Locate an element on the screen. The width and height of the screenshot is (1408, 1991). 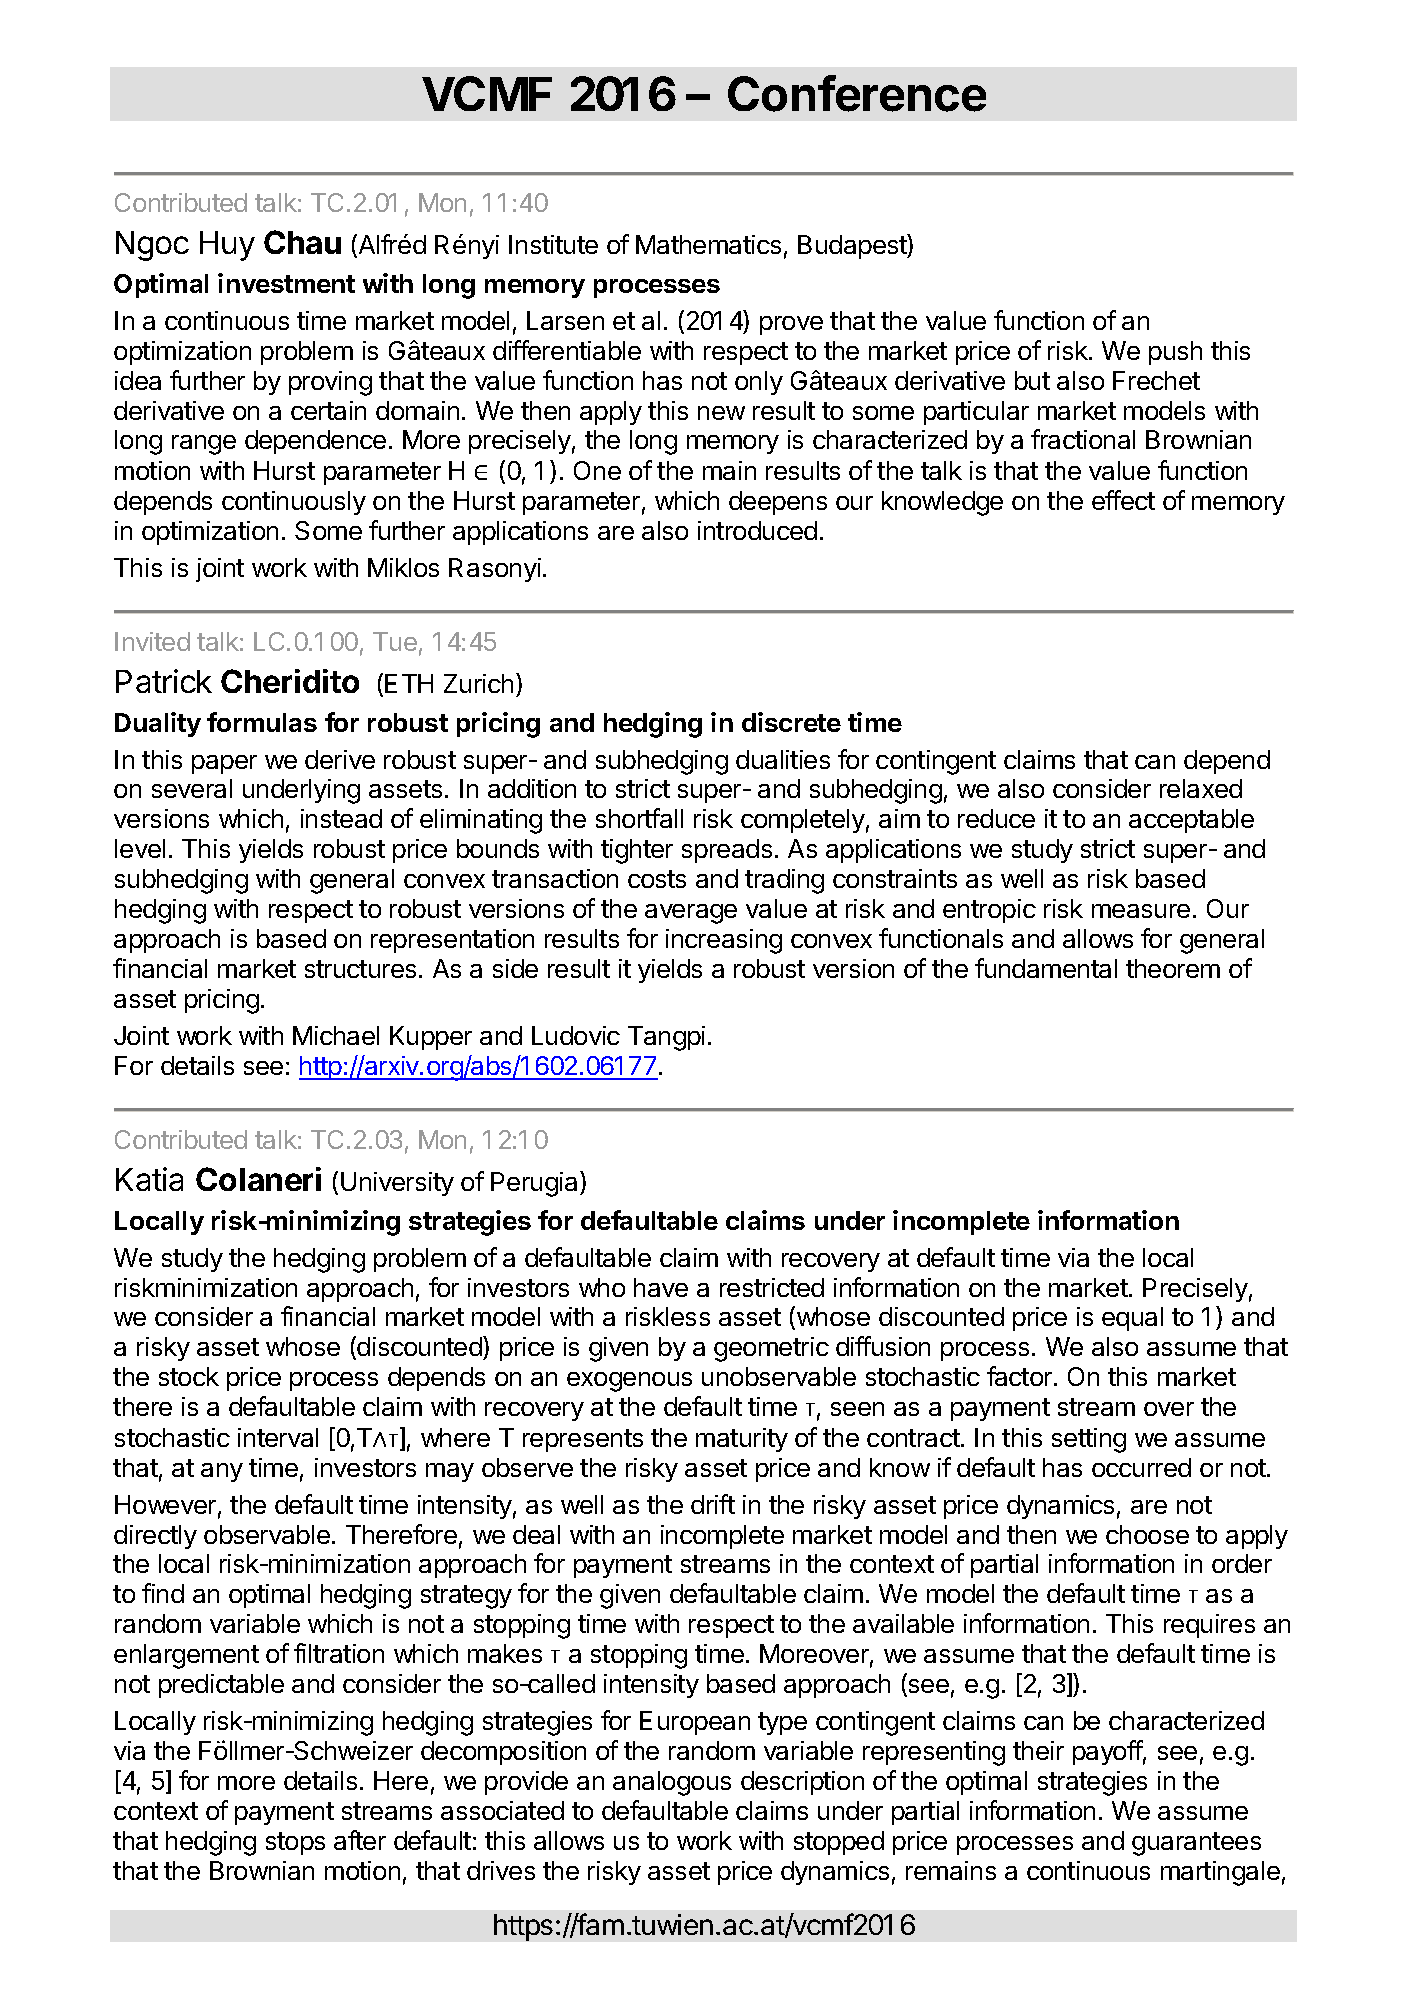
interval is located at coordinates (278, 1437).
